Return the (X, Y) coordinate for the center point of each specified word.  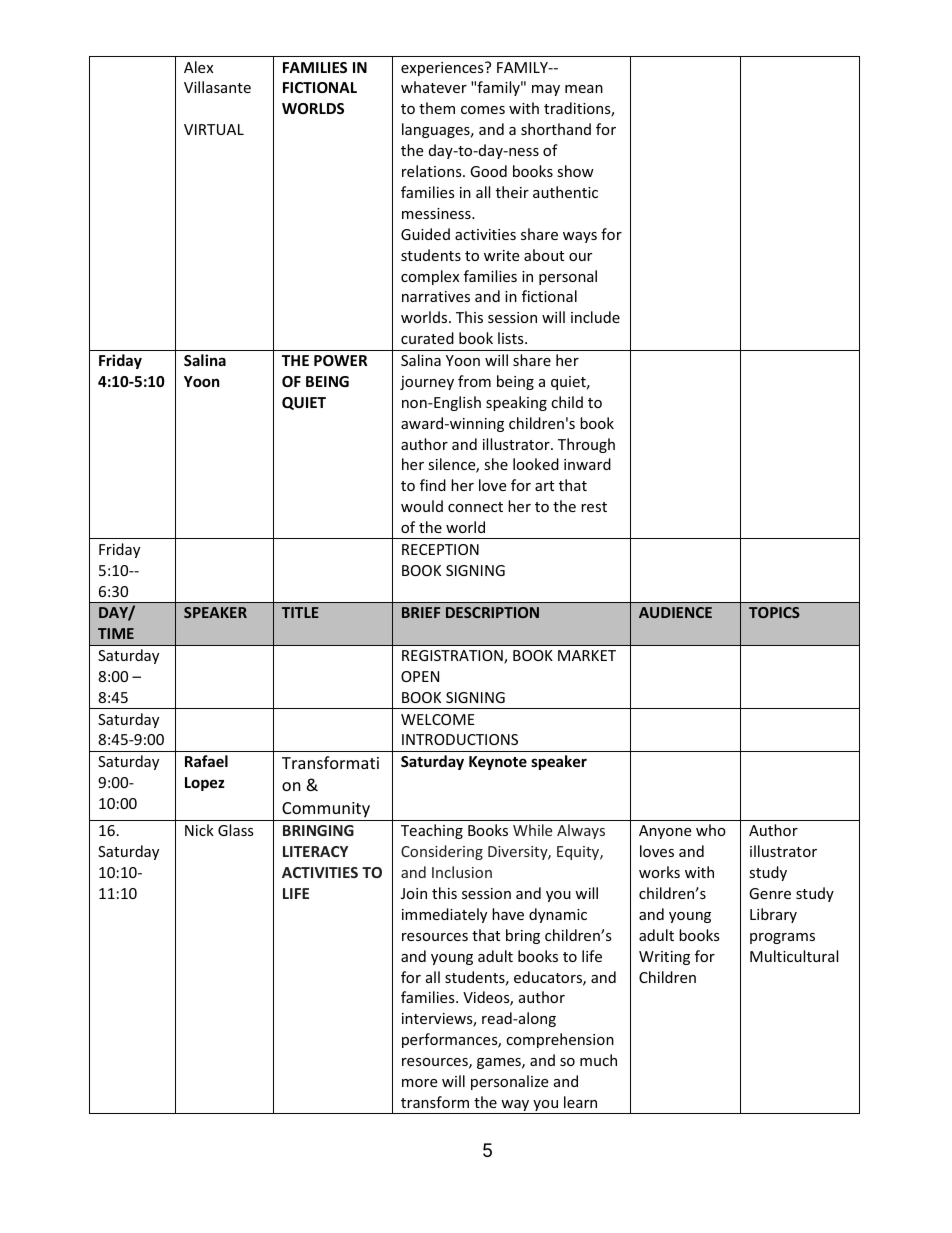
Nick (199, 830)
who (711, 830)
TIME (116, 633)
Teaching (432, 831)
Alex (198, 67)
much (598, 1060)
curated (427, 338)
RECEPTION (440, 549)
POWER (340, 360)
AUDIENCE (675, 612)
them (437, 108)
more (419, 1083)
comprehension (560, 1040)
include (595, 317)
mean (584, 89)
